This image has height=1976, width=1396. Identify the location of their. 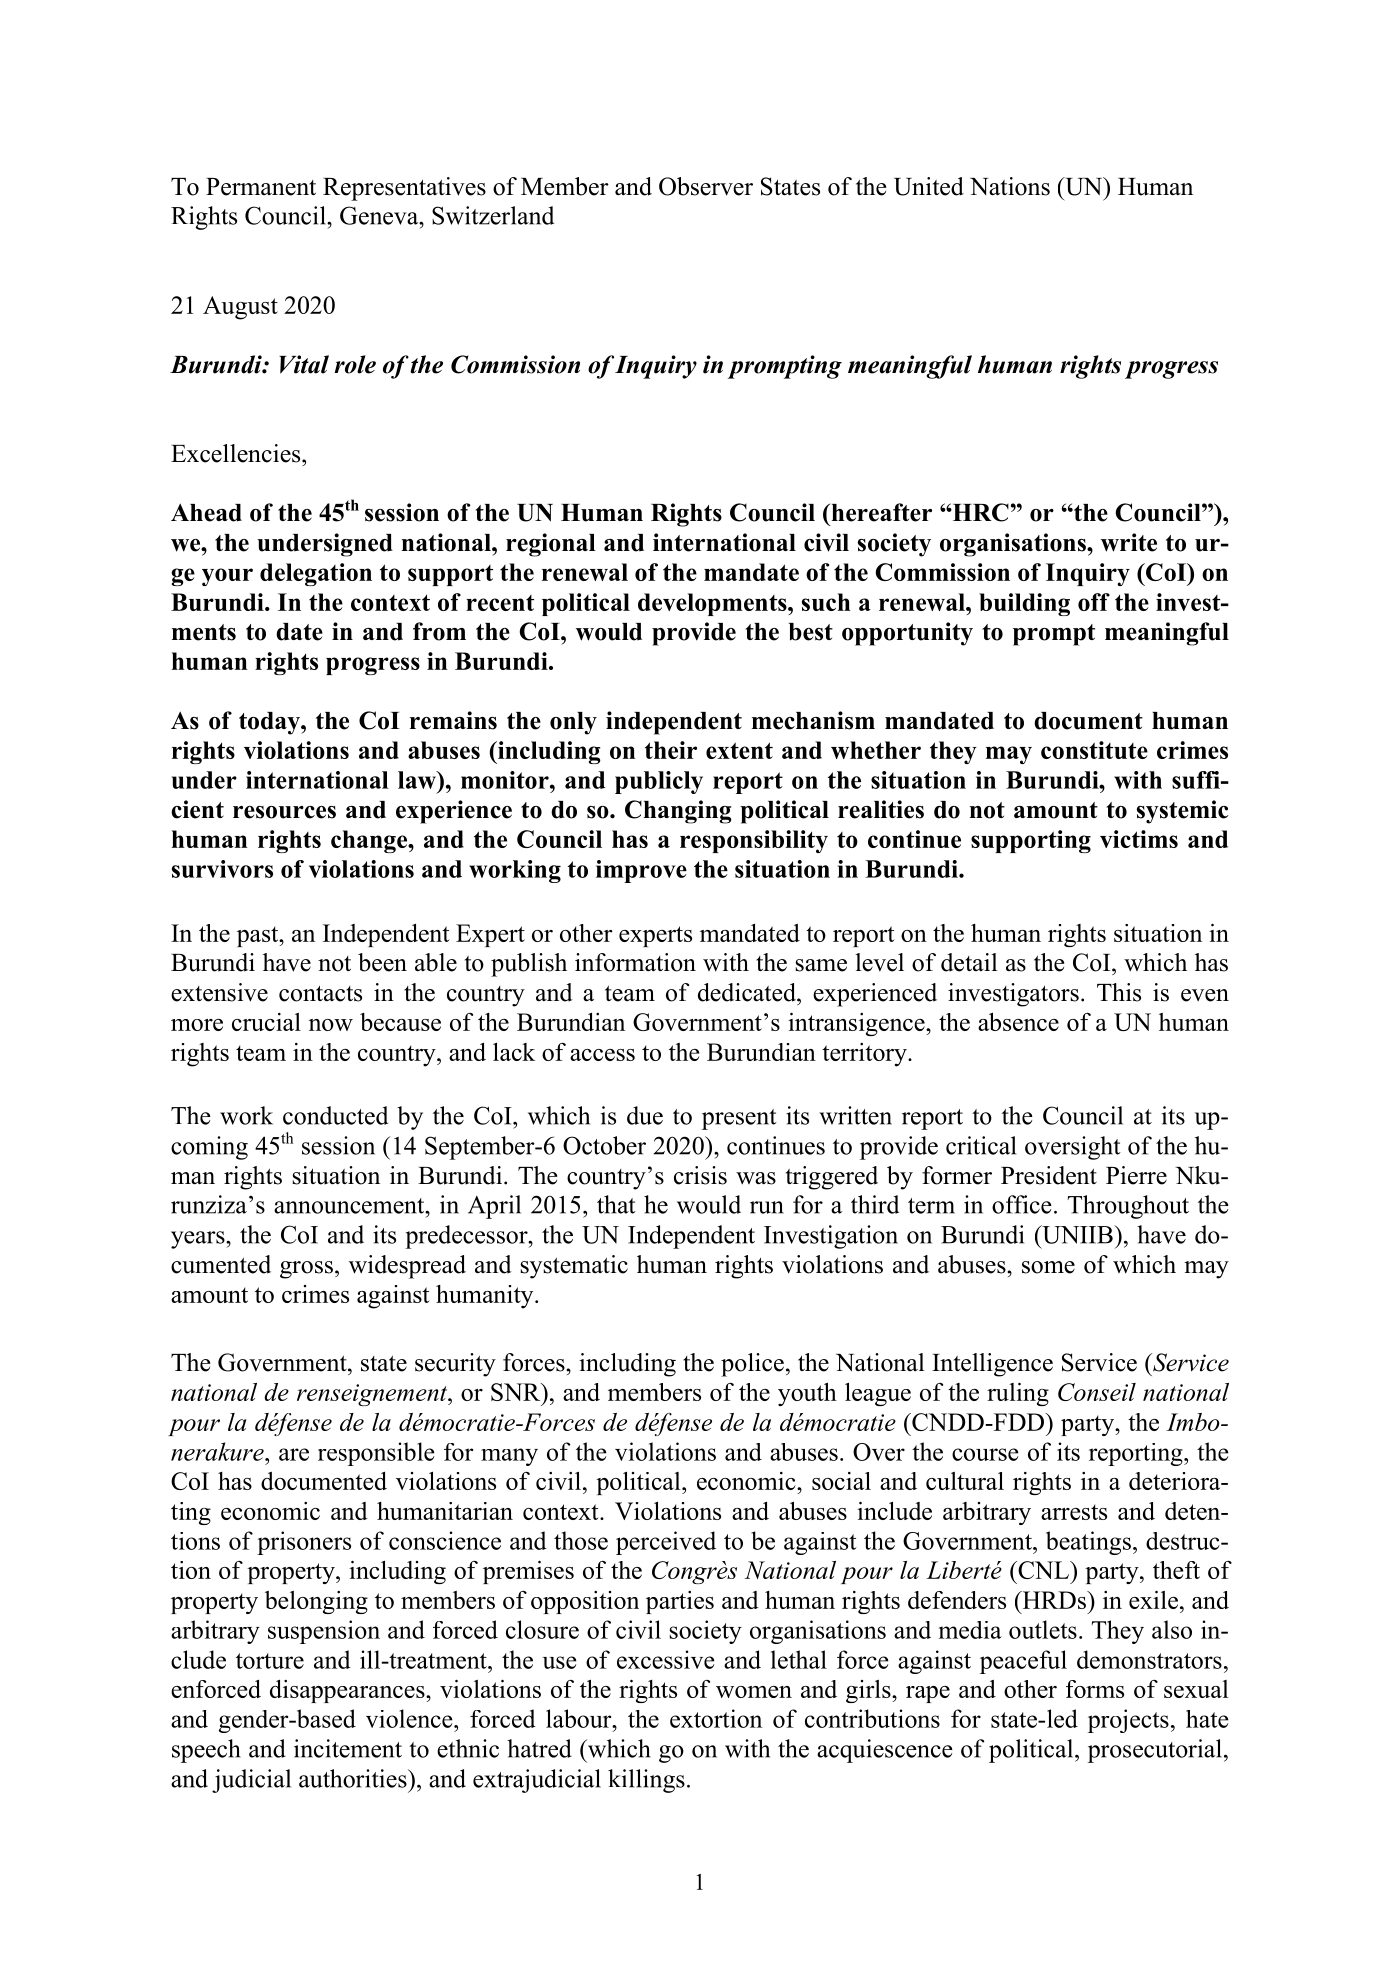
(671, 750).
